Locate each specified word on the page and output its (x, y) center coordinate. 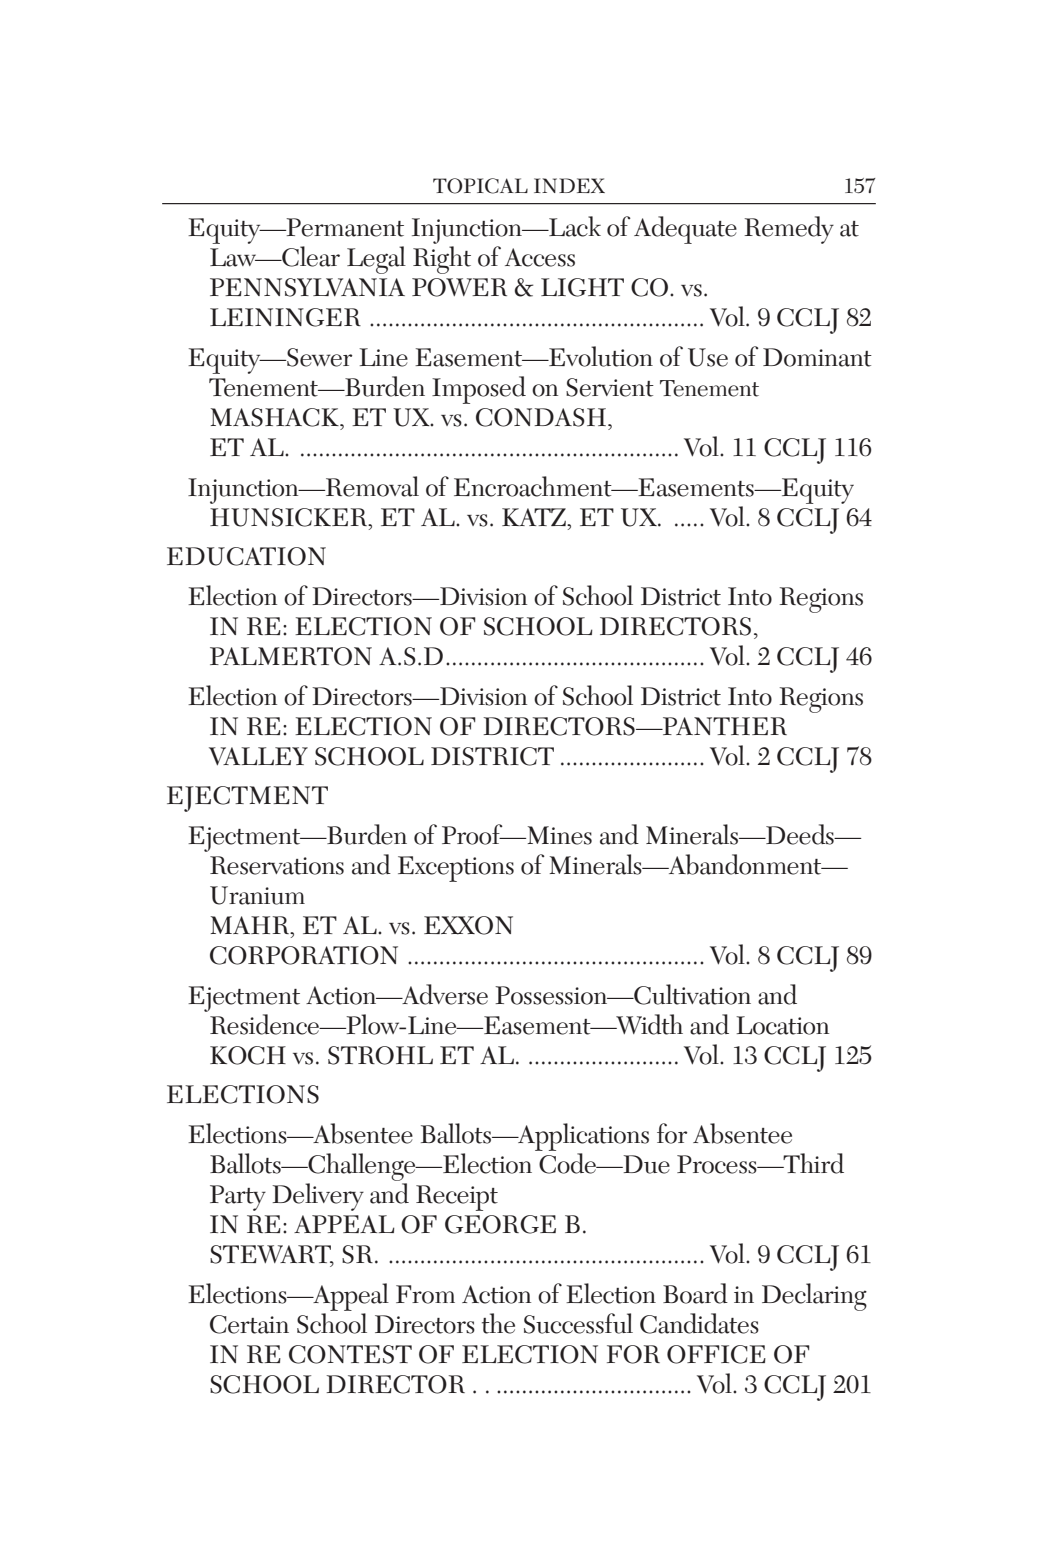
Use (708, 357)
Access (540, 257)
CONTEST (350, 1354)
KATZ (535, 517)
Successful (578, 1323)
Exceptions (456, 869)
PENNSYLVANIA (307, 287)
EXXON (468, 925)
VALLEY (258, 756)
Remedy (789, 230)
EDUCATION (246, 556)
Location (782, 1025)
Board (695, 1293)
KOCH (248, 1055)
